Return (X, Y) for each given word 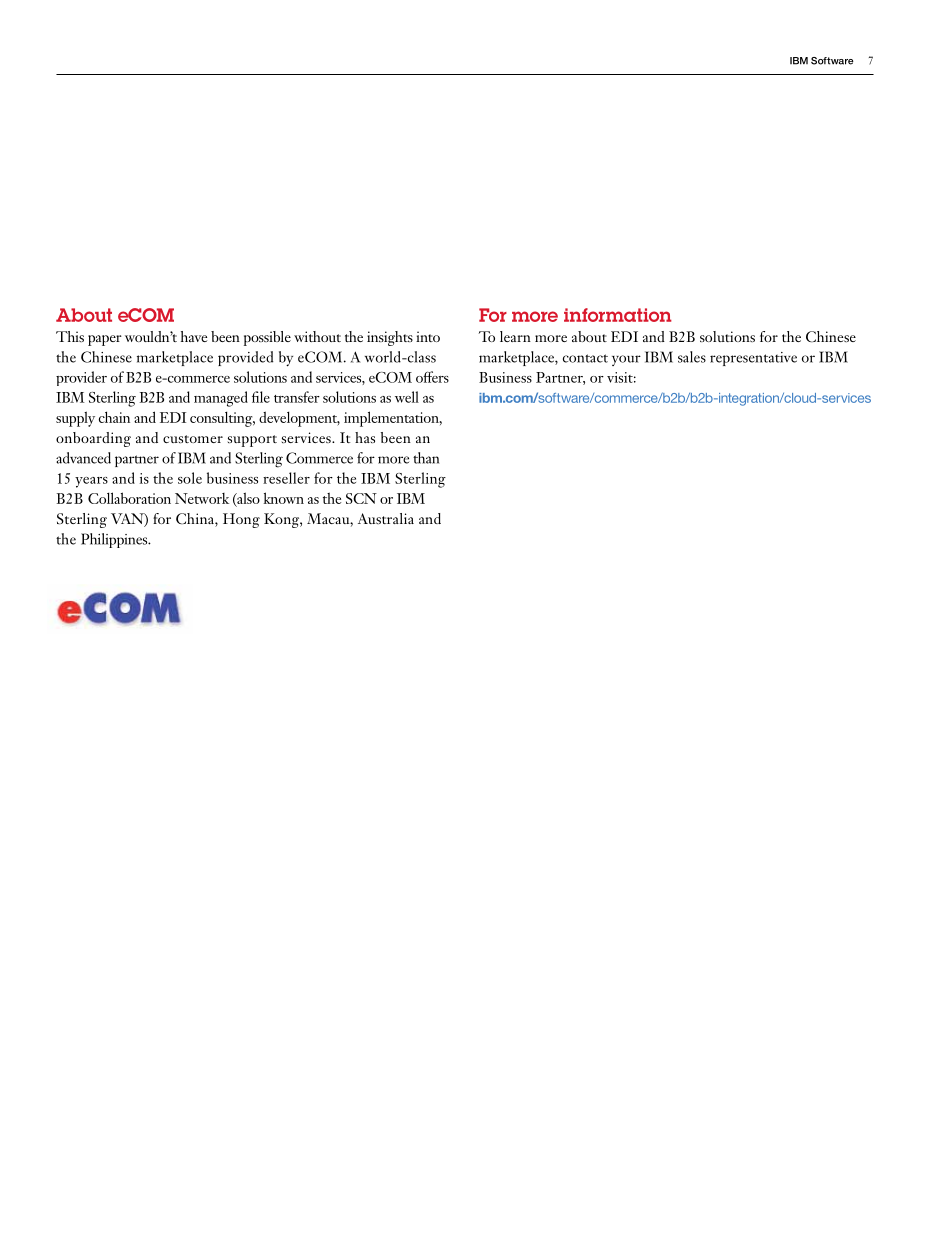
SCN (361, 498)
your (626, 360)
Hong (241, 520)
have (194, 336)
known (283, 498)
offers (432, 377)
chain (114, 417)
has (365, 437)
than (426, 458)
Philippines (115, 540)
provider (81, 378)
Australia (386, 518)
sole (190, 478)
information (618, 315)
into (428, 336)
